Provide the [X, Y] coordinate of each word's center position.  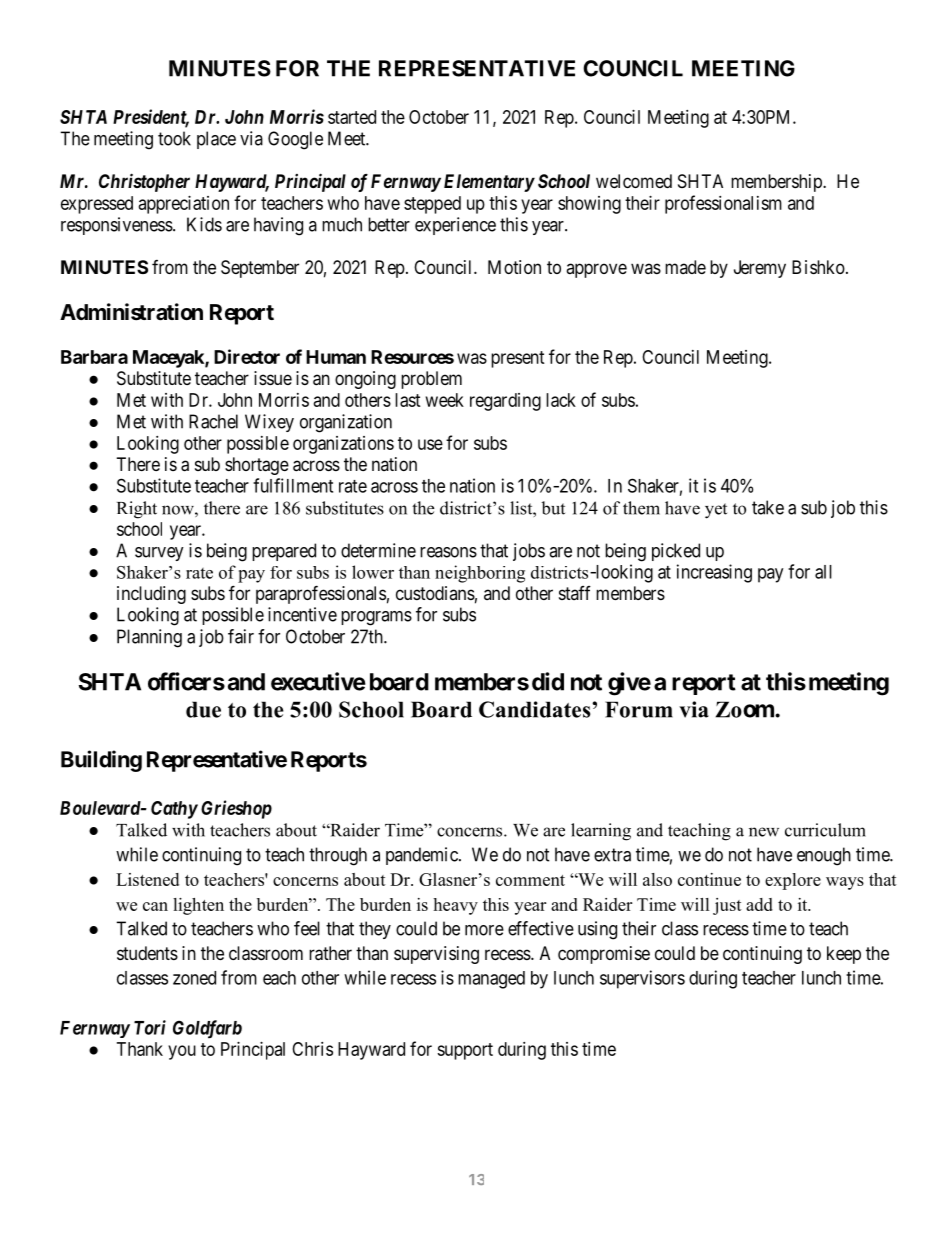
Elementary [489, 183]
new [764, 832]
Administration [131, 312]
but [553, 508]
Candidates [536, 709]
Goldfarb [207, 1029]
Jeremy [760, 269]
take [768, 507]
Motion [514, 267]
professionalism [723, 204]
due [203, 709]
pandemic [423, 856]
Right [137, 510]
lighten [198, 906]
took [174, 138]
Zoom [746, 709]
